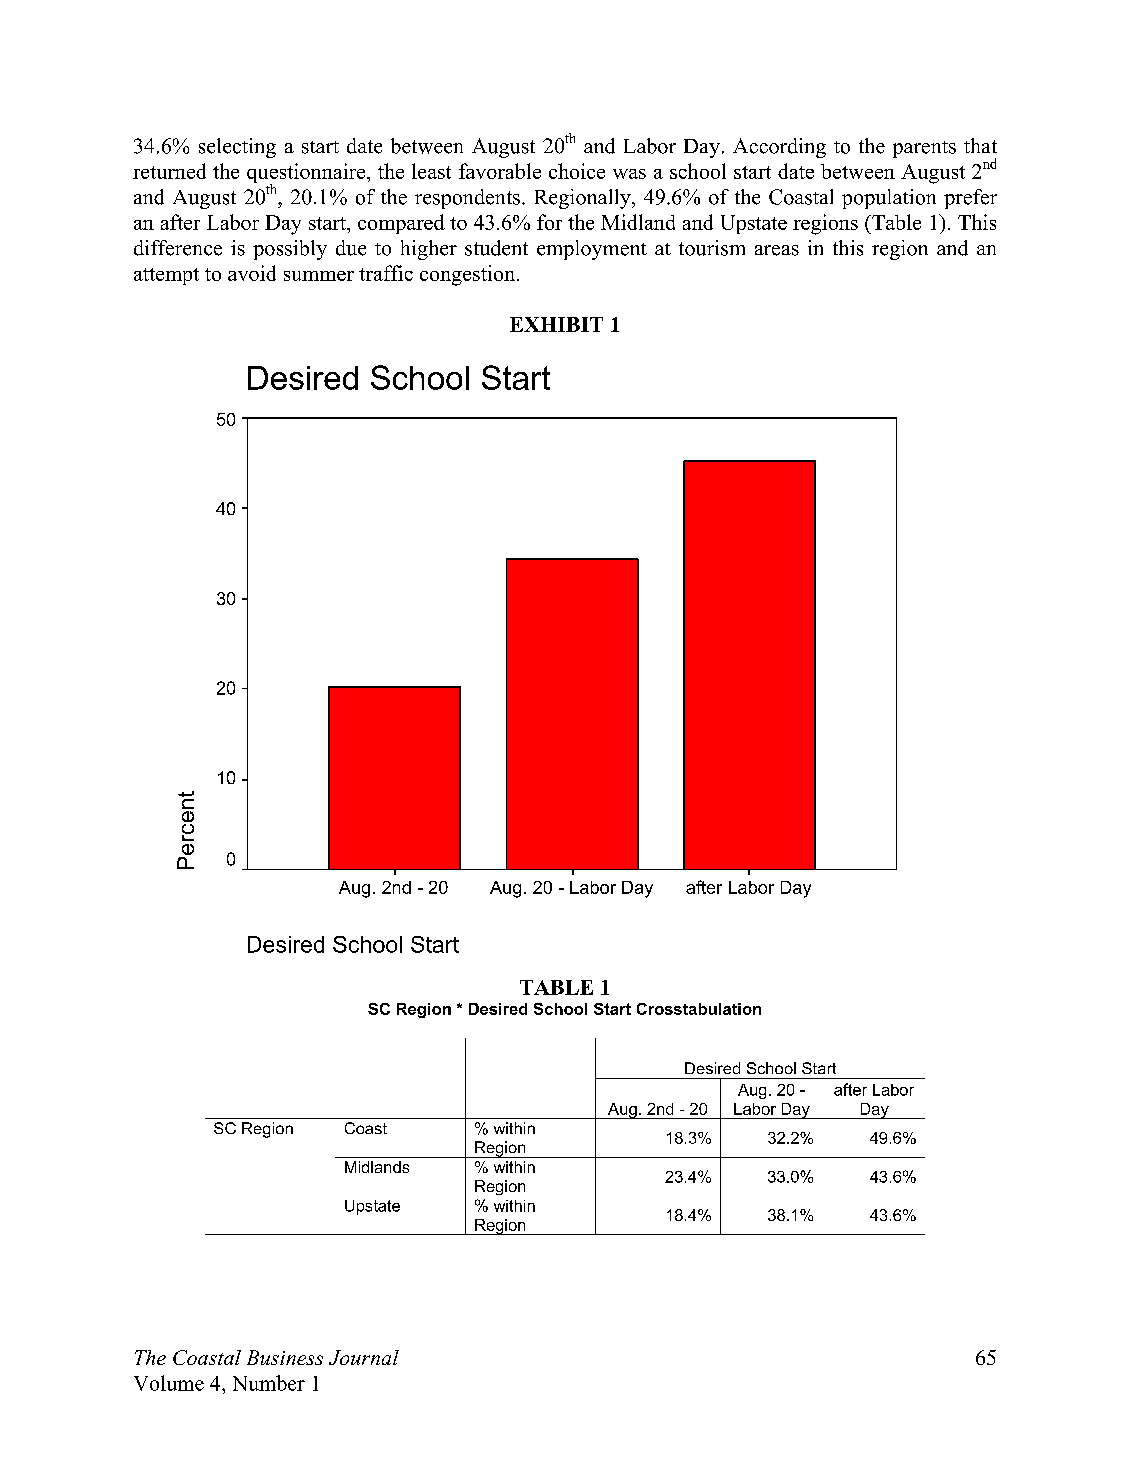 The width and height of the page is (1130, 1462). I want to click on summer, so click(319, 276).
